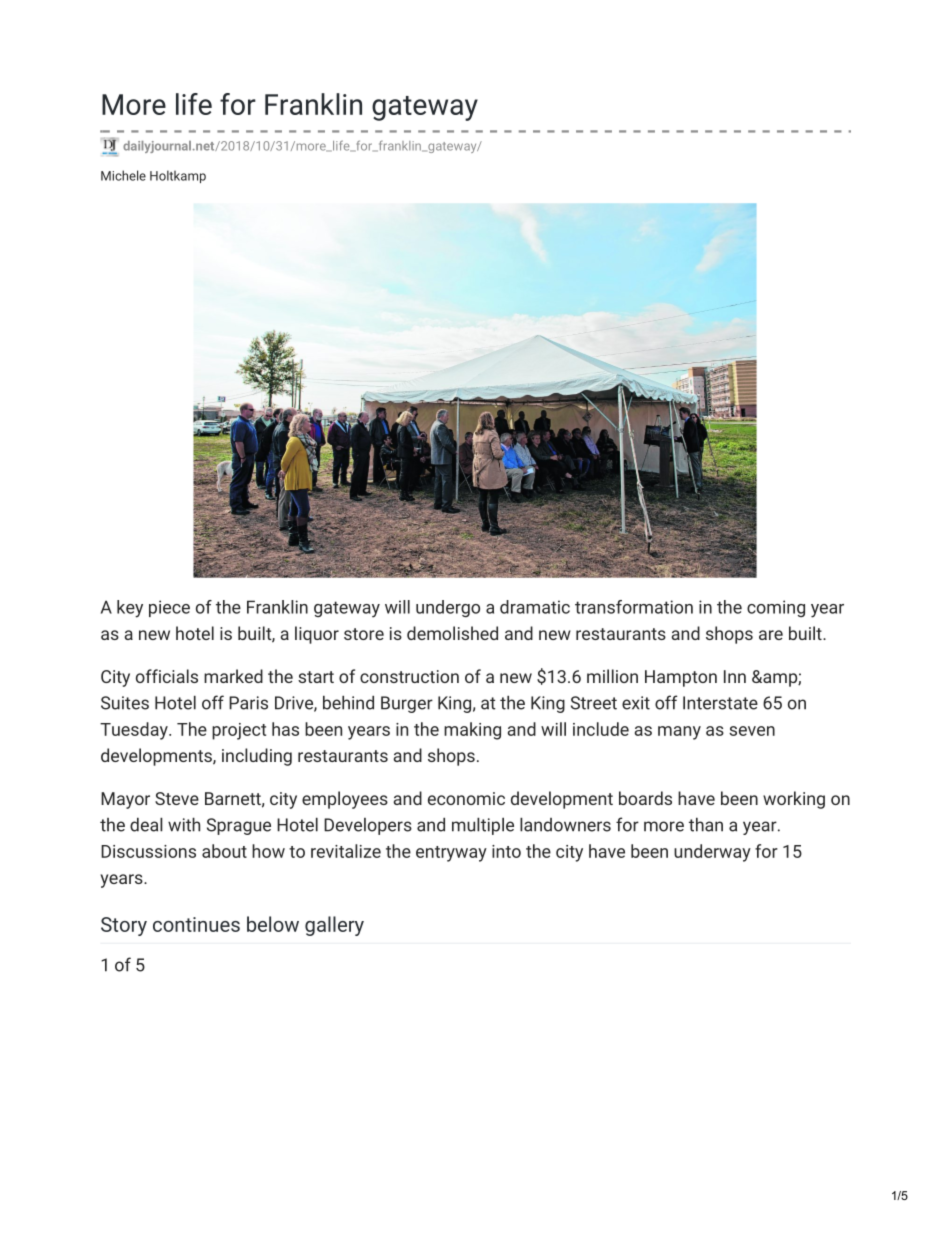 This page has width=952, height=1233. Describe the element at coordinates (196, 924) in the page. I see `continues` at that location.
